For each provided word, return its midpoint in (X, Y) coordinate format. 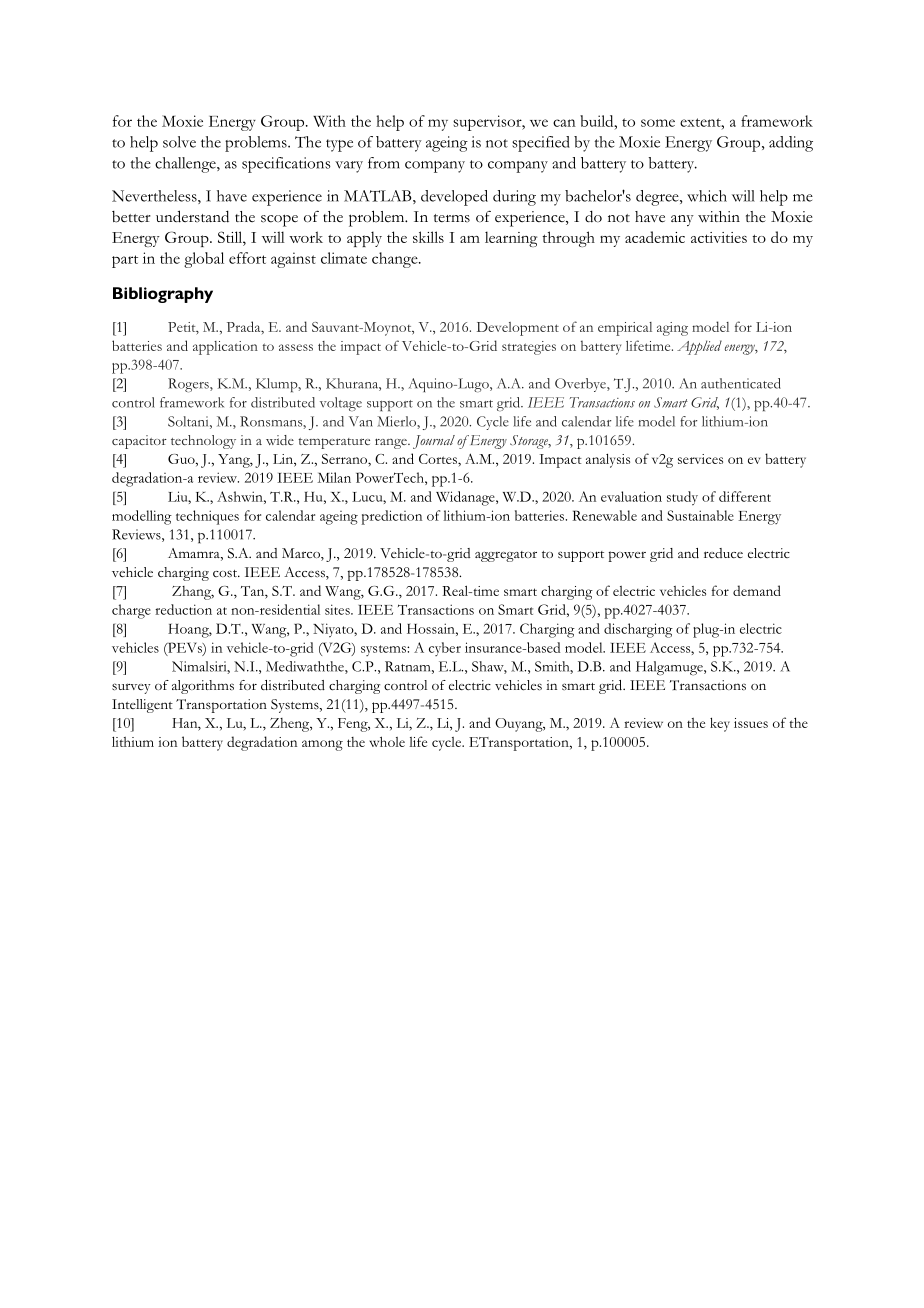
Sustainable (700, 515)
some (658, 123)
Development (518, 329)
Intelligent (142, 706)
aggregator (506, 556)
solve (179, 142)
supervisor (488, 123)
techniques (207, 517)
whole (387, 741)
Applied (699, 347)
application (225, 348)
